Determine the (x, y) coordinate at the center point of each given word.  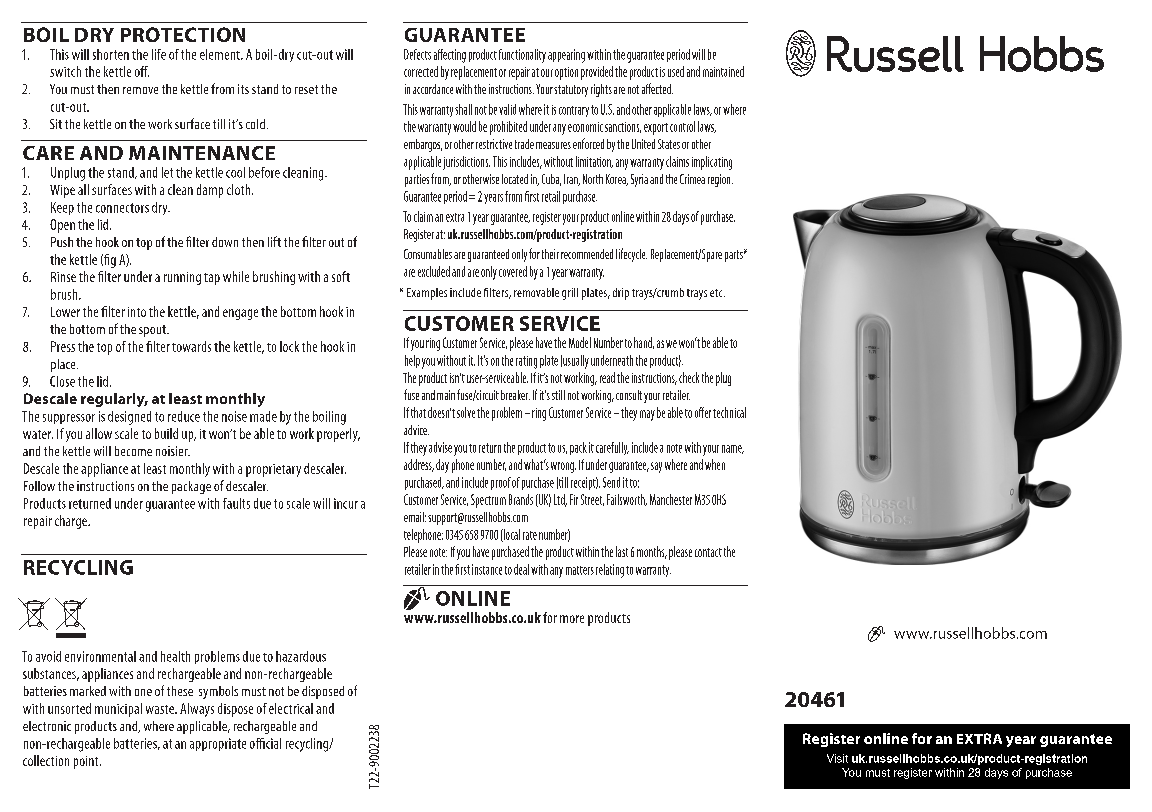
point (87, 762)
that (418, 412)
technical (729, 412)
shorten (111, 54)
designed (129, 418)
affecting (450, 56)
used (676, 71)
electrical (291, 708)
